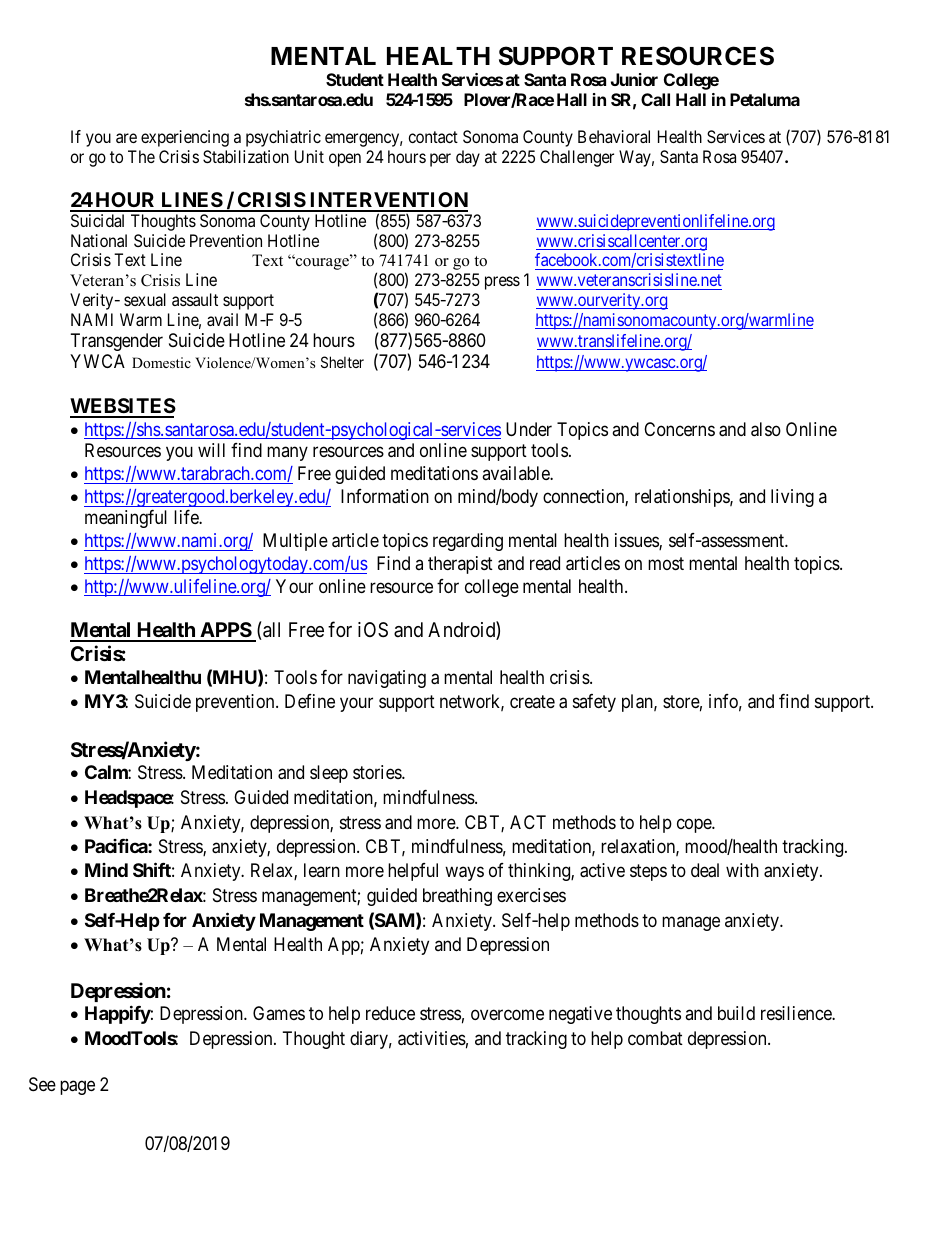 The height and width of the screenshot is (1233, 952). What do you see at coordinates (433, 137) in the screenshot?
I see `contact` at bounding box center [433, 137].
